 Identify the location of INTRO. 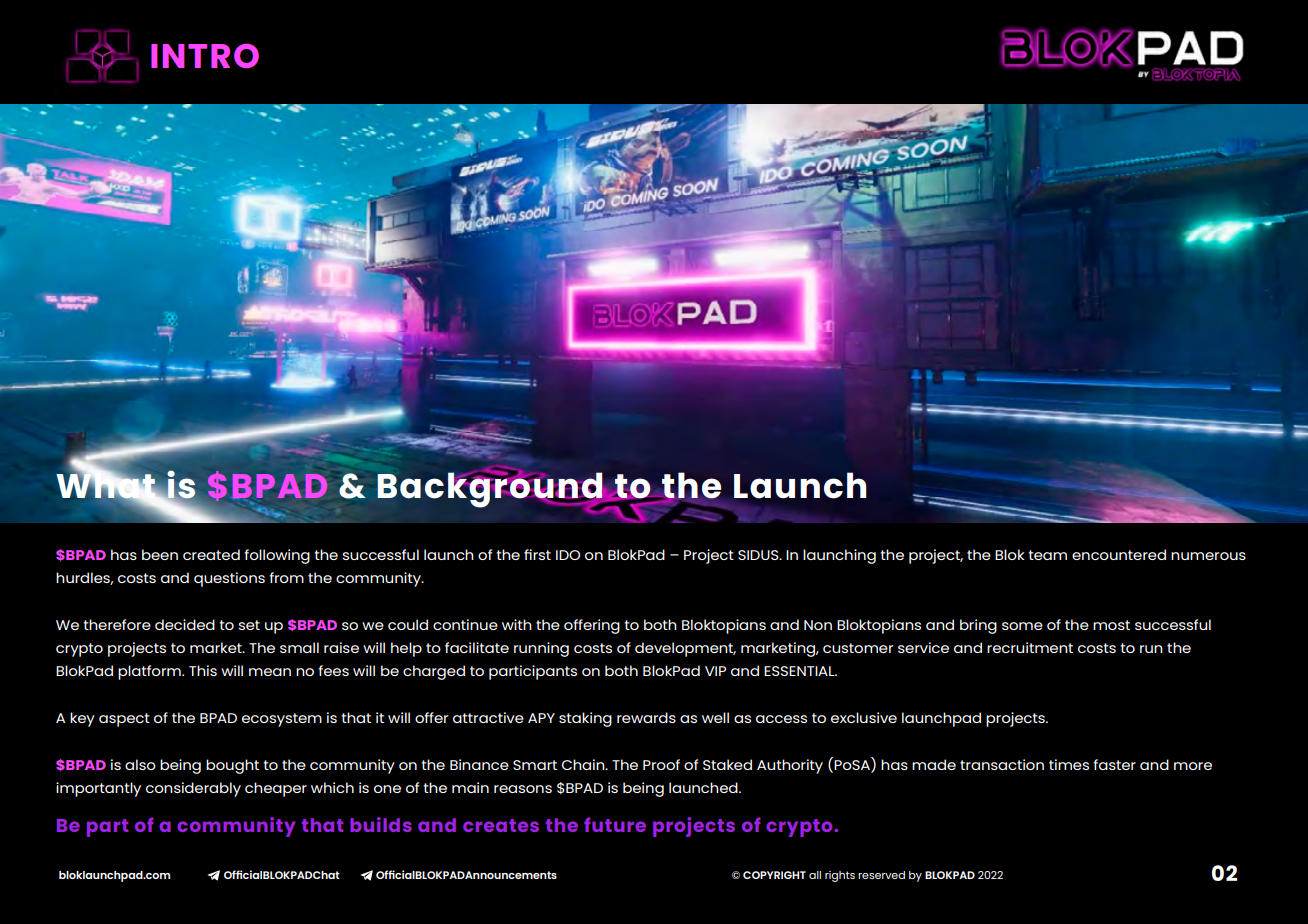
(205, 55).
